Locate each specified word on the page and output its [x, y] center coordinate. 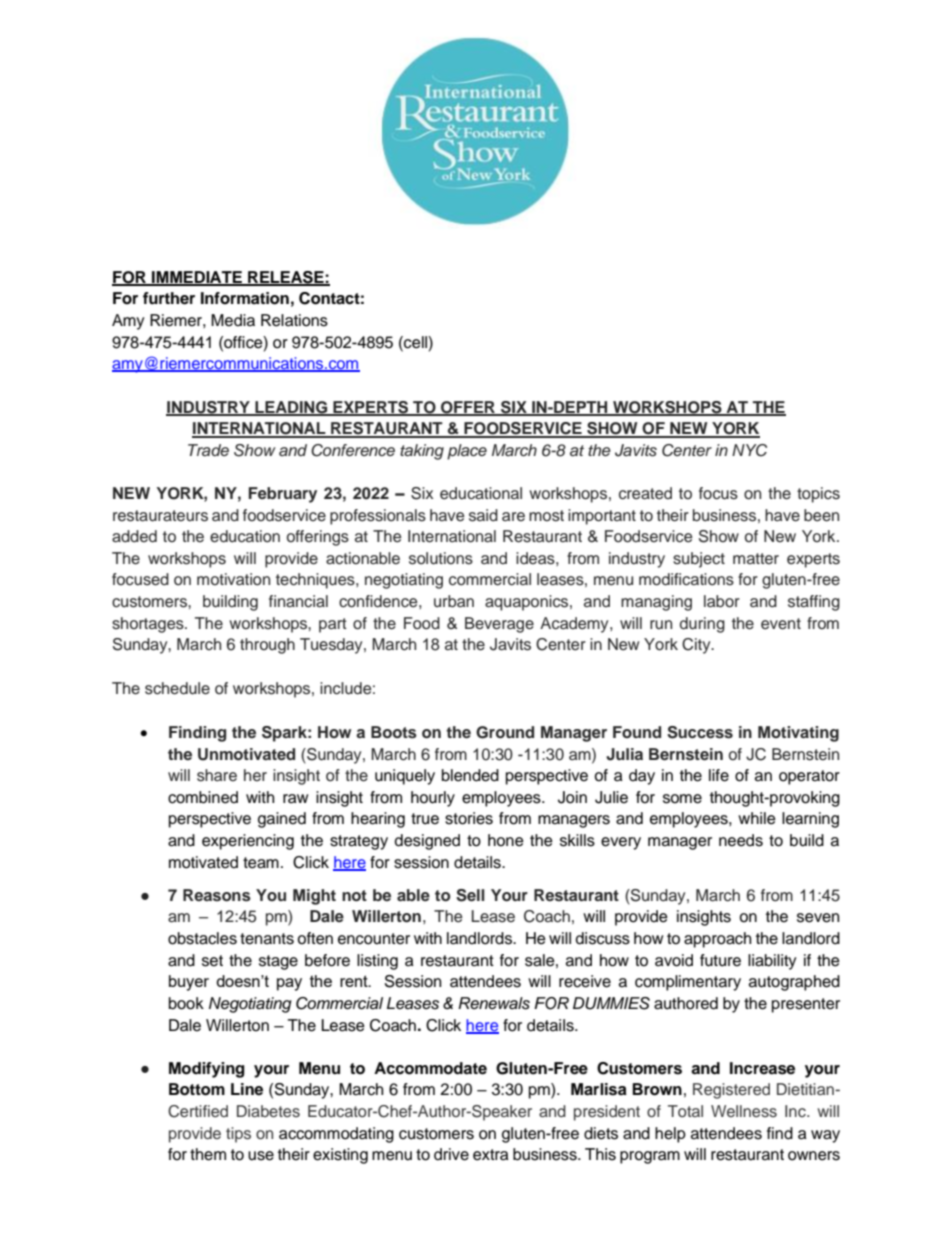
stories [469, 818]
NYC [749, 450]
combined [203, 797]
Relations [294, 320]
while [757, 818]
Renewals [494, 1003]
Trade [208, 450]
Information [245, 298]
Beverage [499, 625]
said [483, 515]
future [720, 960]
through [267, 646]
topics [818, 495]
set [212, 961]
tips [238, 1135]
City [697, 646]
